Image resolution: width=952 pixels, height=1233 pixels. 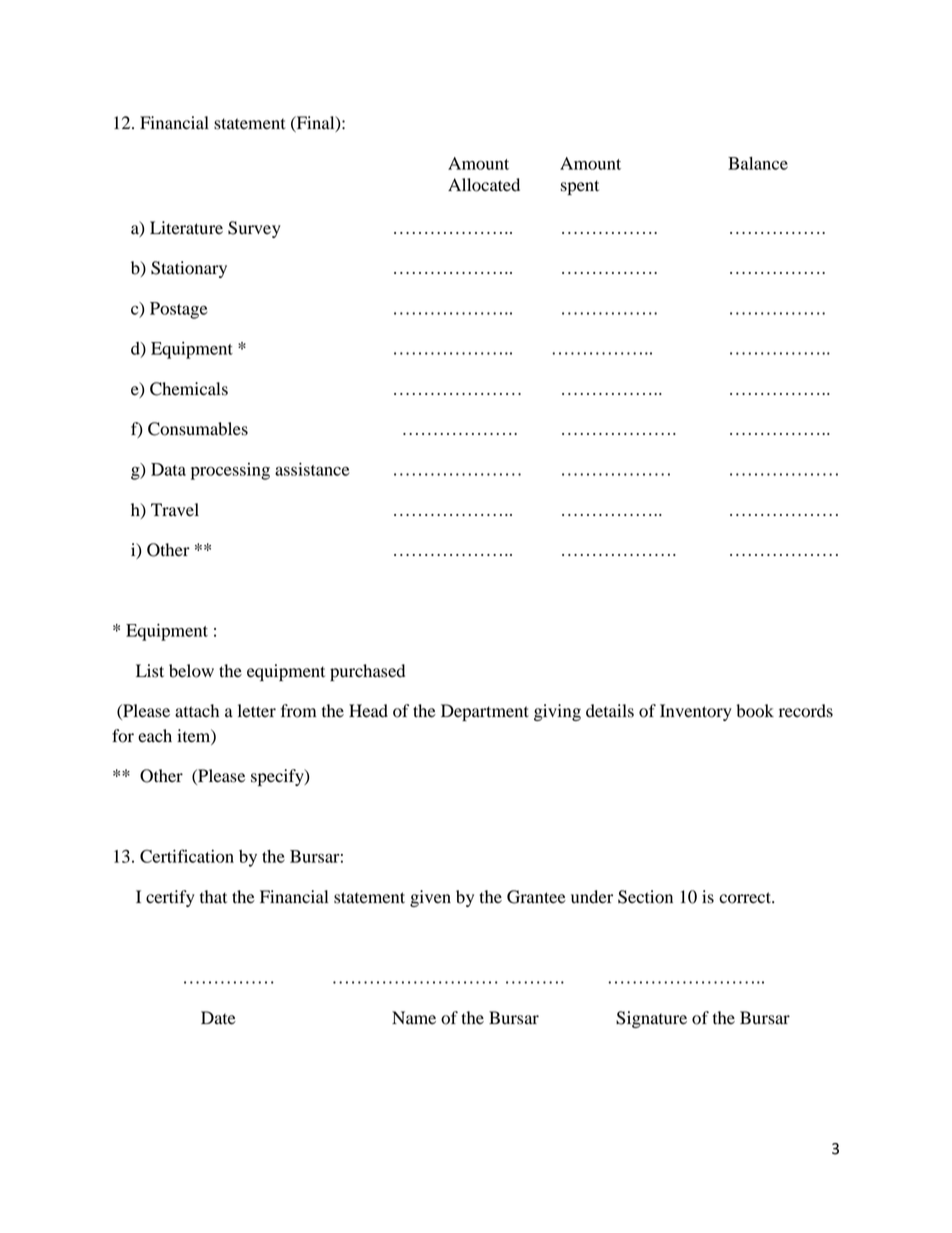 I want to click on Allocated, so click(x=484, y=185).
